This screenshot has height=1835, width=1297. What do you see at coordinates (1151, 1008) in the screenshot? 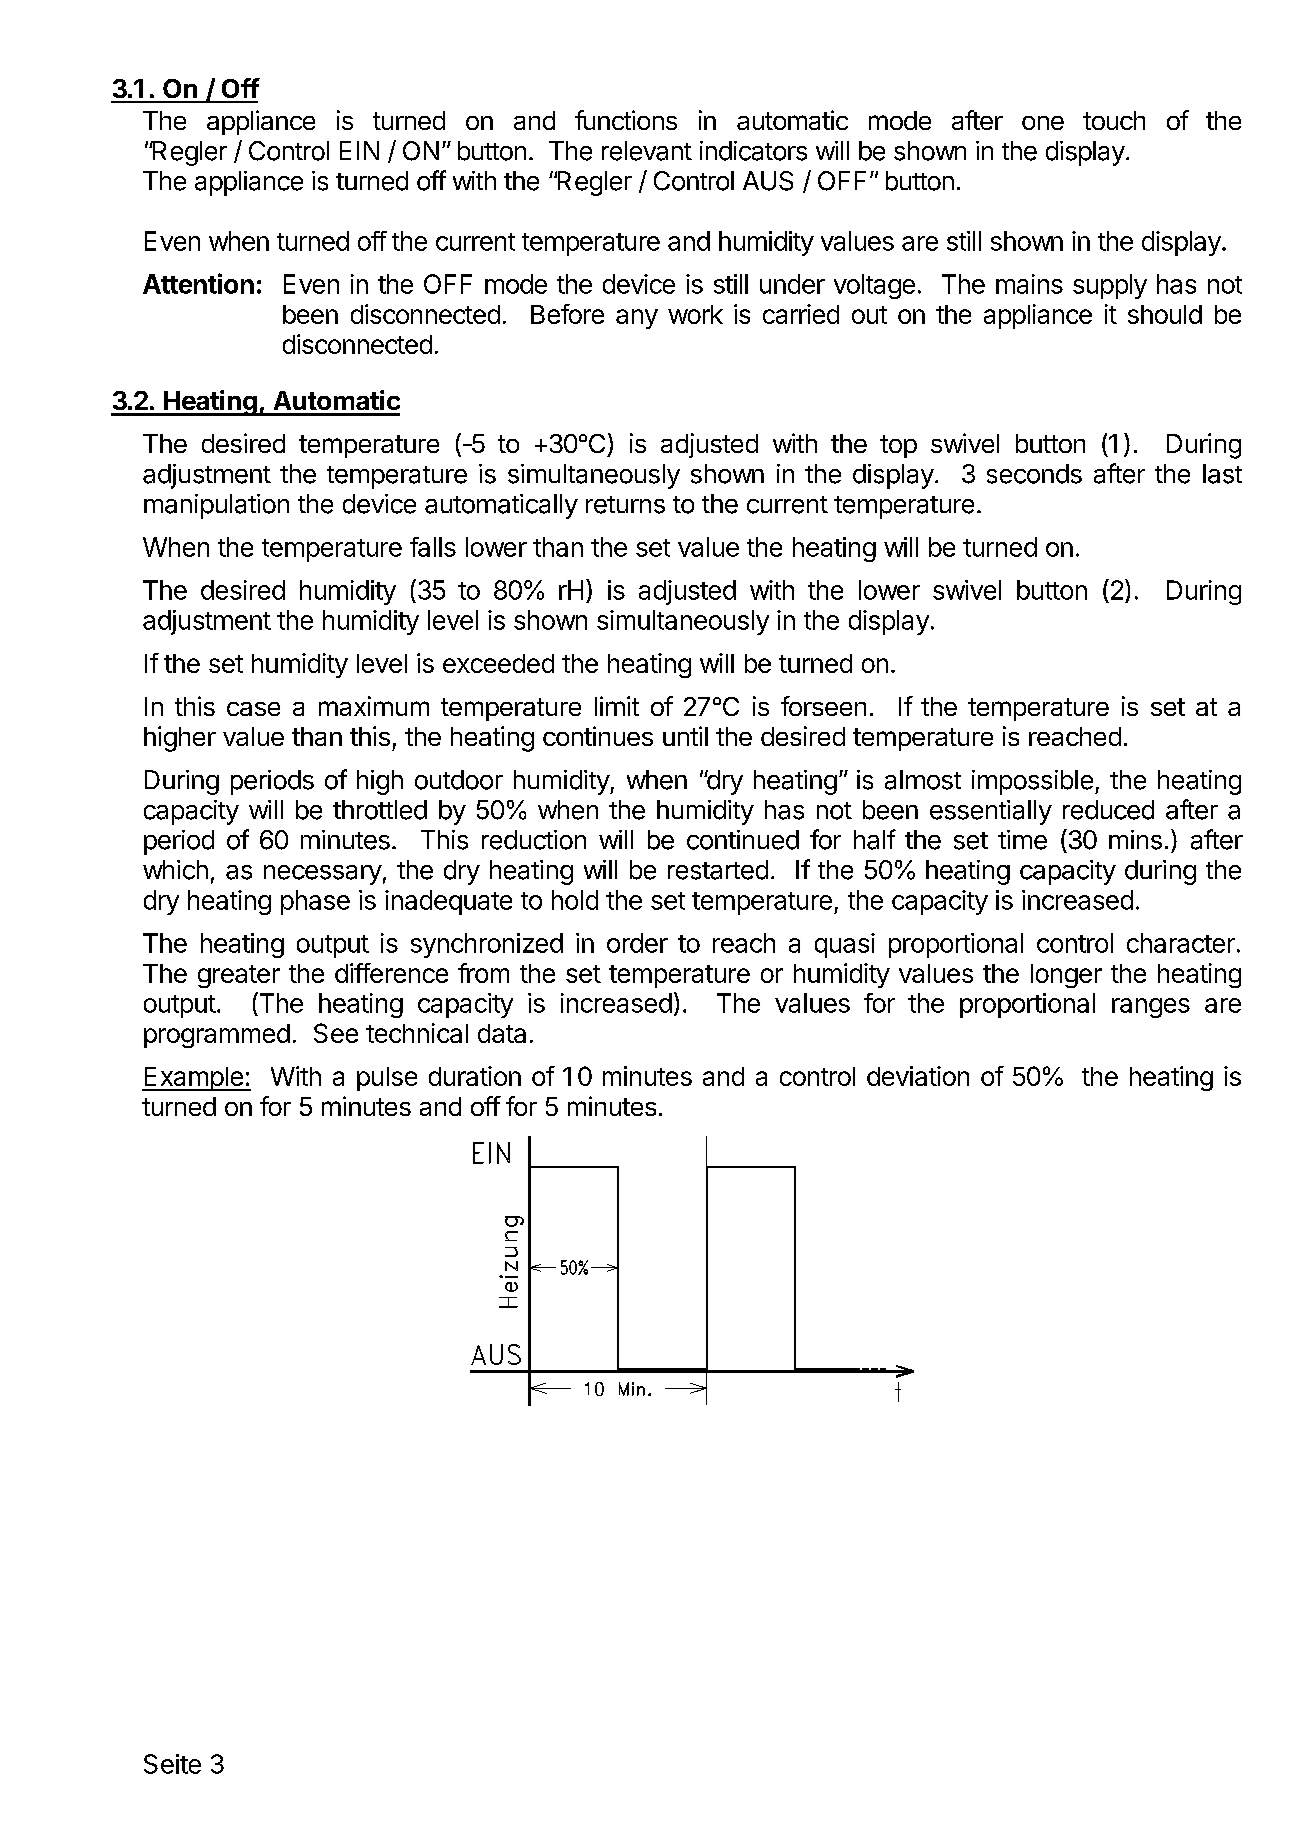
I see `ranges` at bounding box center [1151, 1008].
